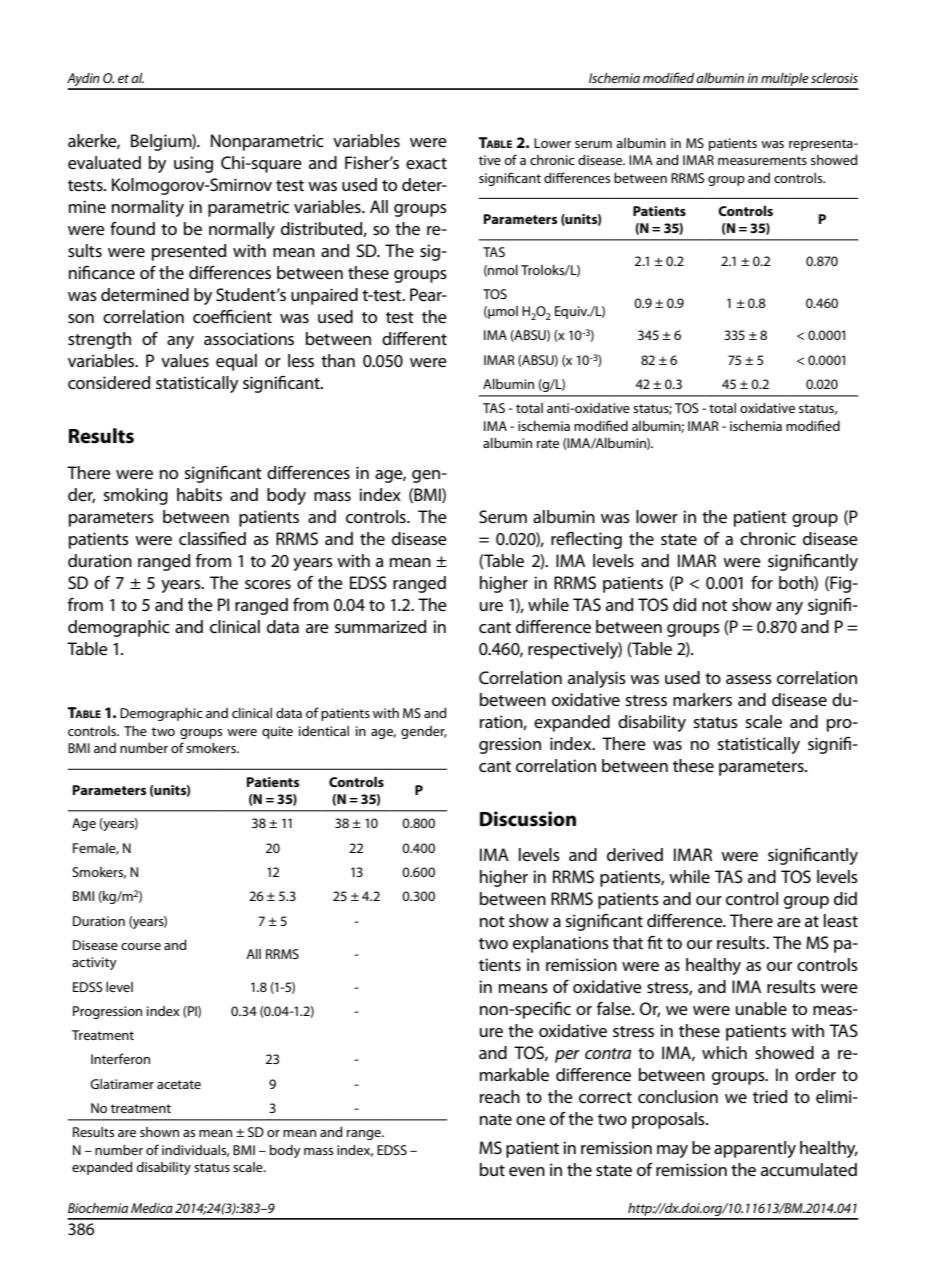 Image resolution: width=926 pixels, height=1288 pixels. Describe the element at coordinates (834, 78) in the page. I see `sclerosis` at that location.
